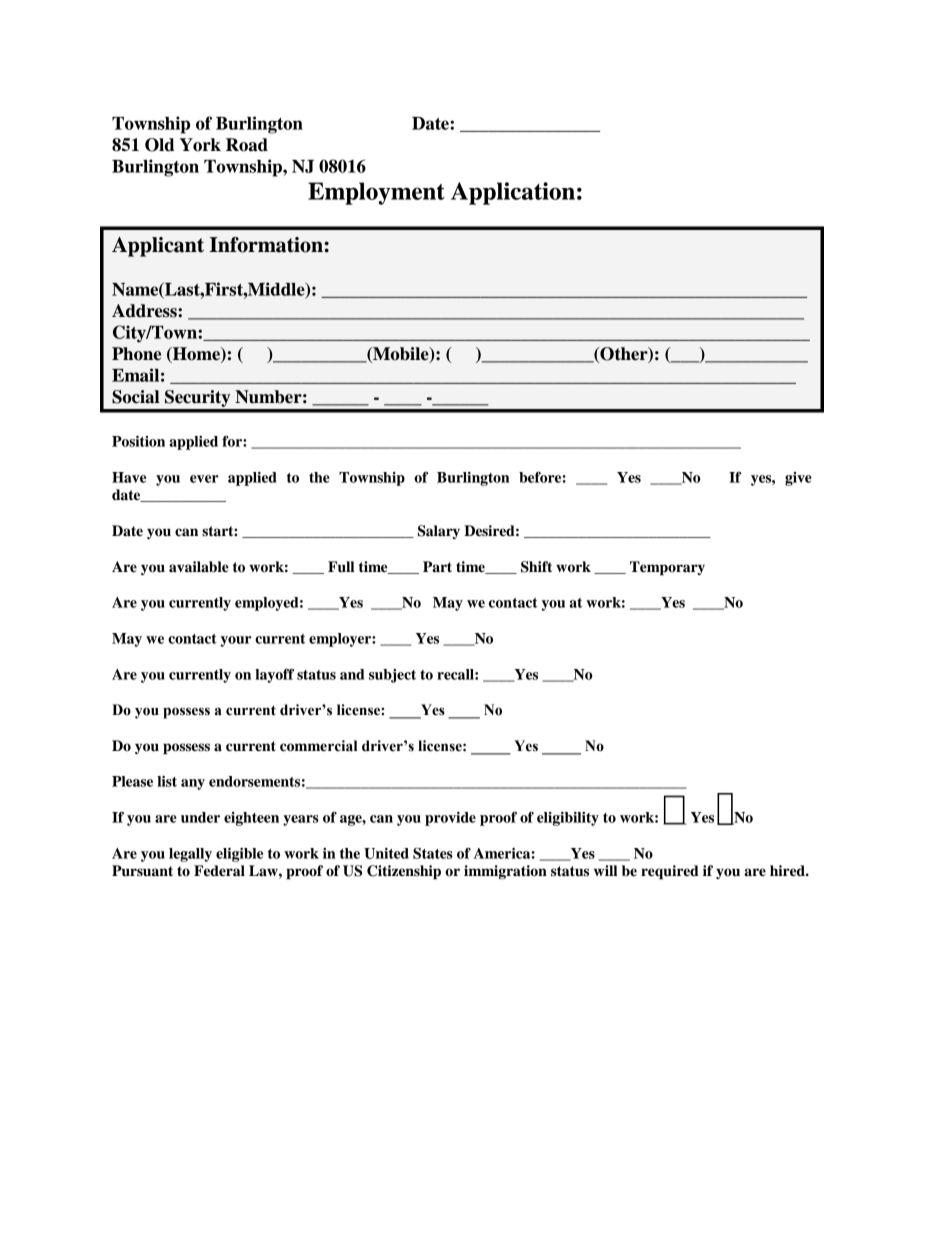 This document has width=952, height=1233. Describe the element at coordinates (798, 479) in the document. I see `give` at that location.
